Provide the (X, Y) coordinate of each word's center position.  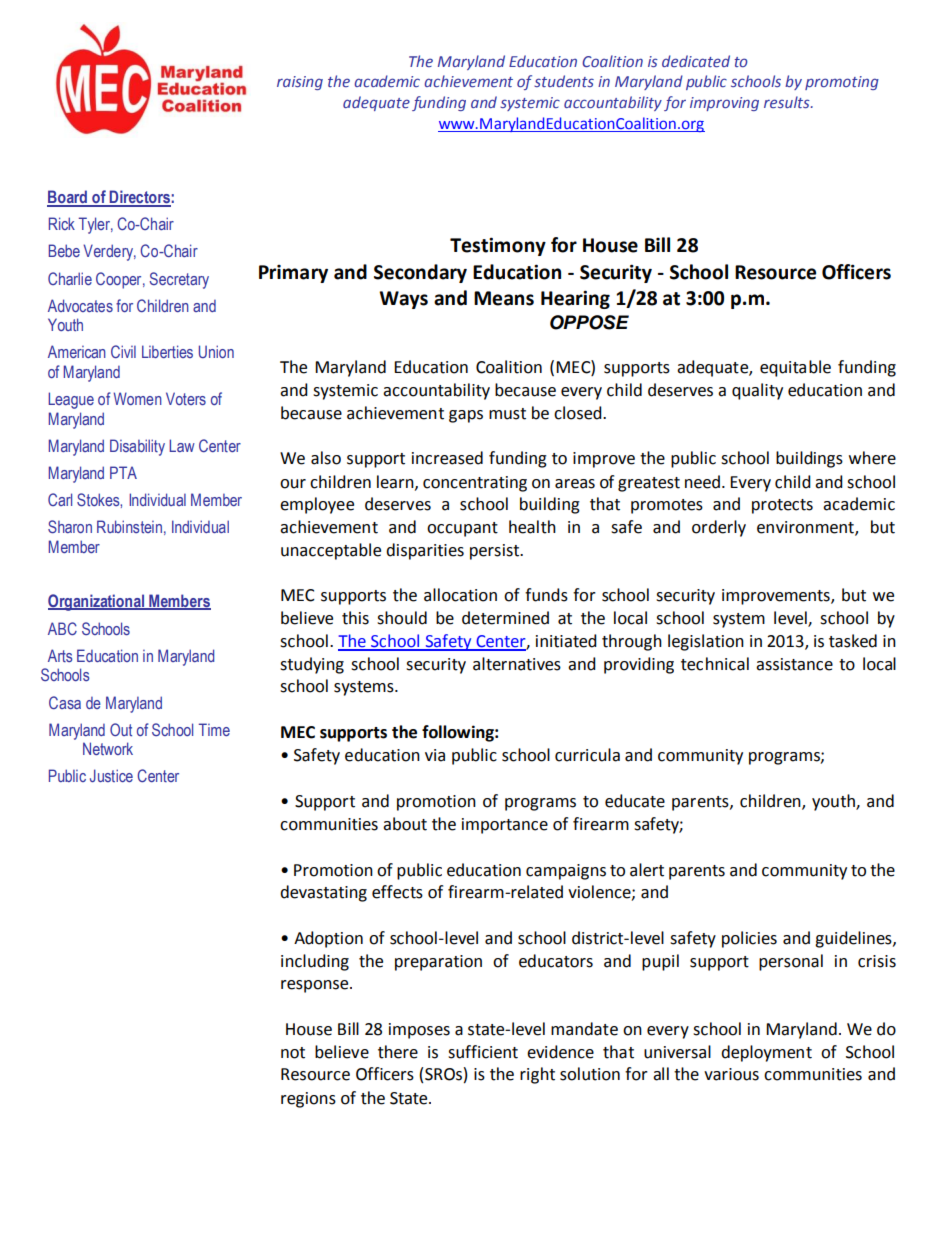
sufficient (483, 1052)
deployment (766, 1053)
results (788, 102)
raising (300, 83)
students (564, 81)
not (293, 1053)
